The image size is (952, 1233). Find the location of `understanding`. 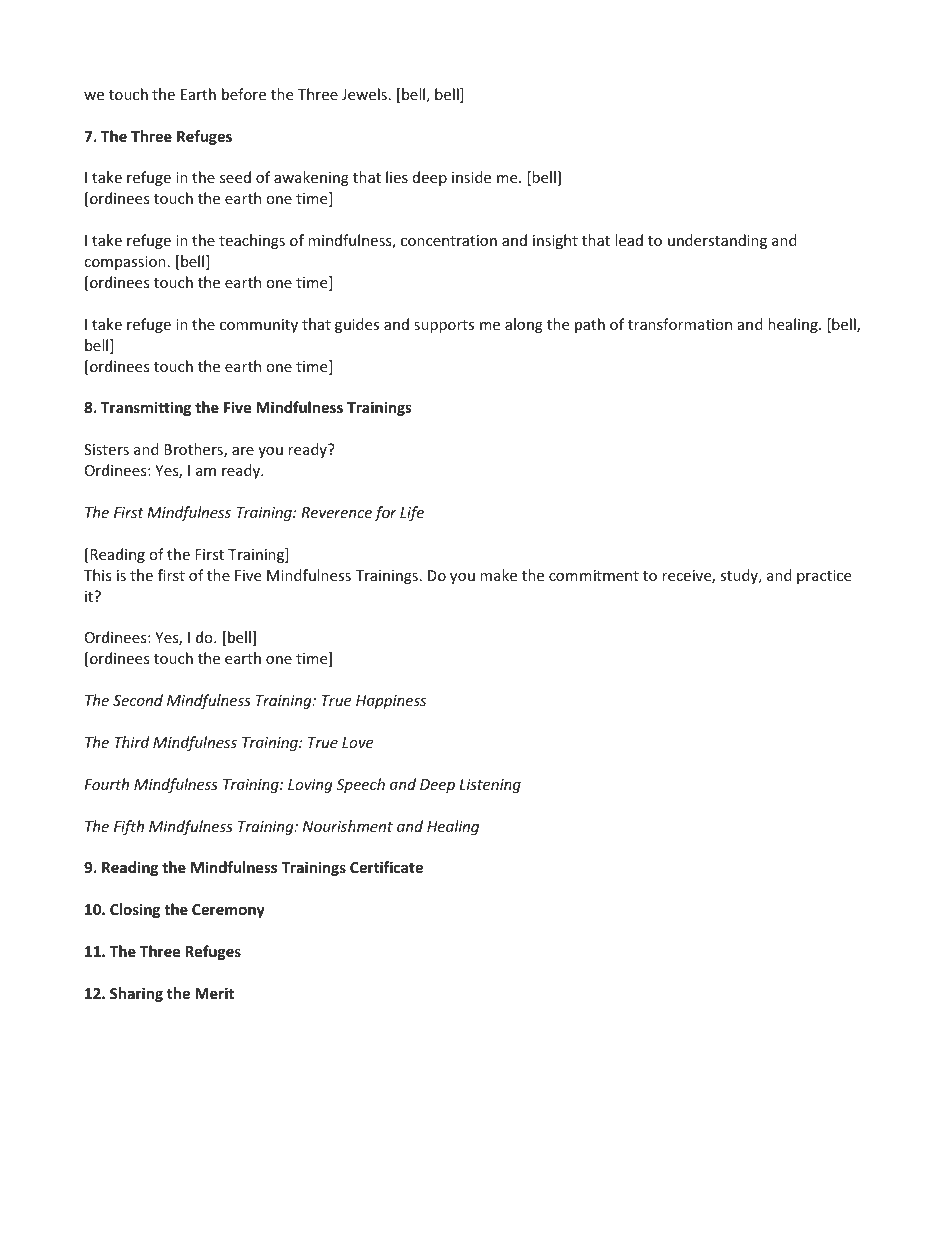

understanding is located at coordinates (717, 241).
